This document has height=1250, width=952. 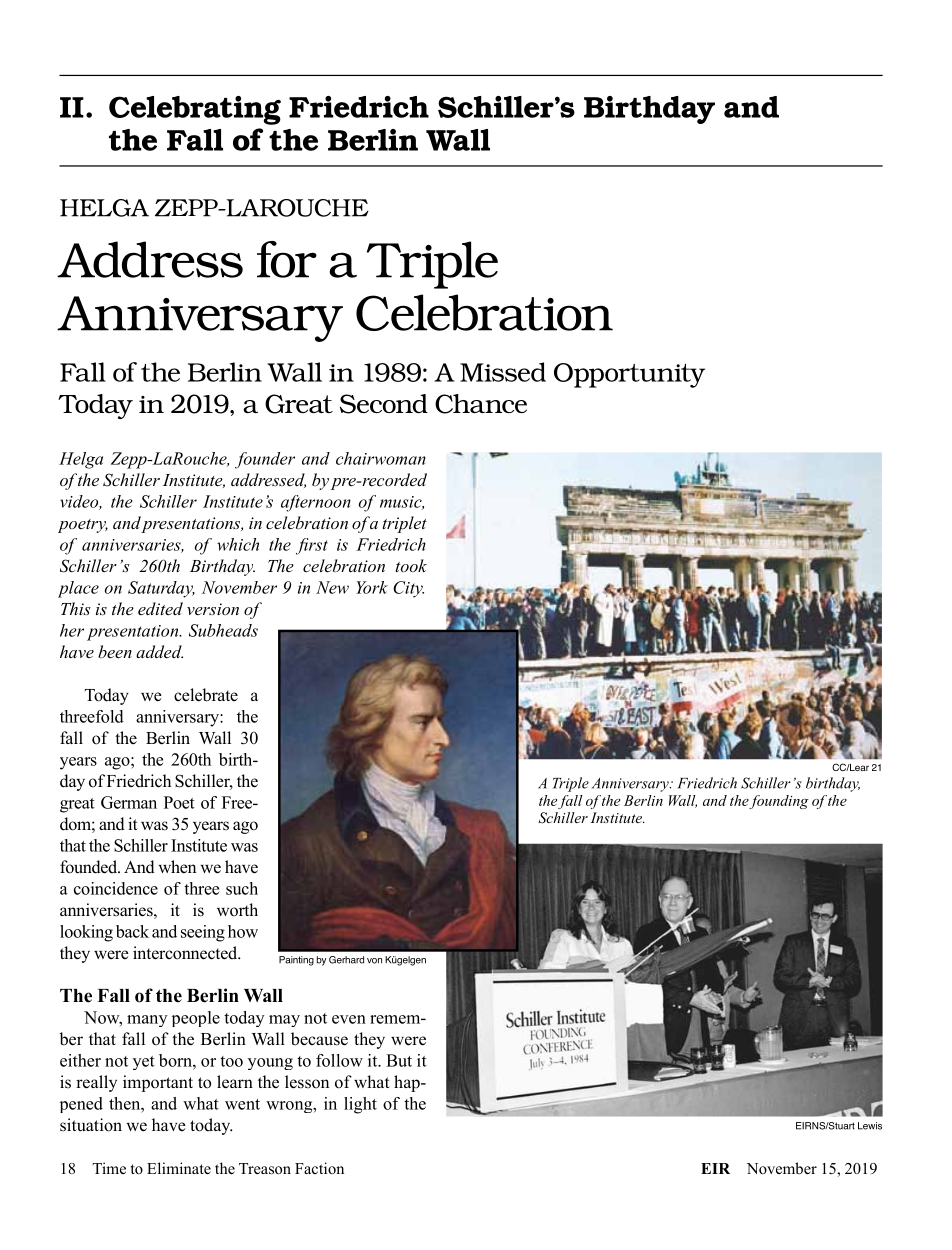 What do you see at coordinates (629, 375) in the document?
I see `Opportunity` at bounding box center [629, 375].
